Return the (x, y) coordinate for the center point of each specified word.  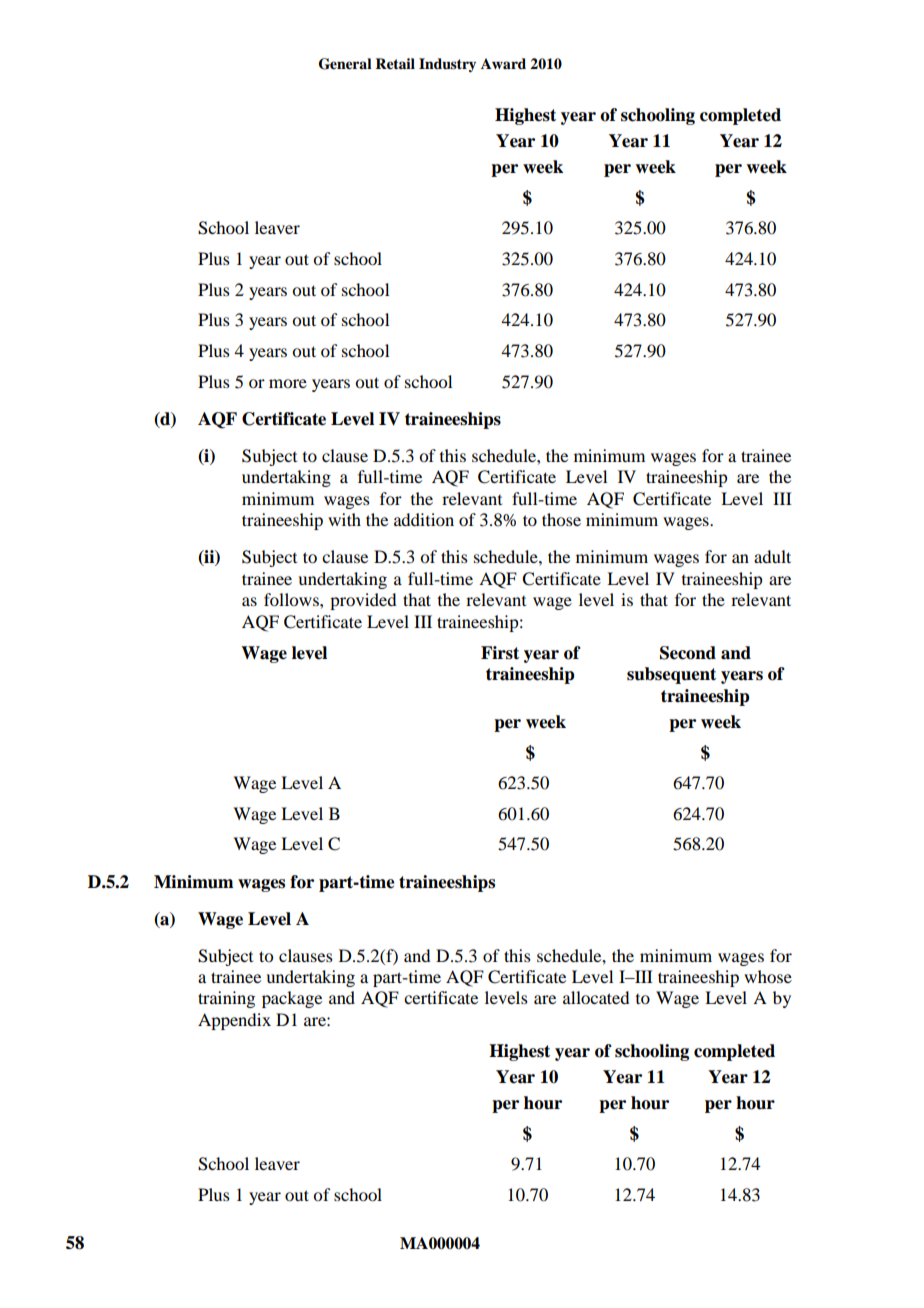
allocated (596, 997)
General (345, 64)
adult (772, 556)
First (500, 653)
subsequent (671, 675)
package (292, 999)
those (561, 519)
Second (688, 653)
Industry (447, 65)
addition (424, 519)
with (344, 519)
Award (503, 63)
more (288, 383)
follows (292, 599)
